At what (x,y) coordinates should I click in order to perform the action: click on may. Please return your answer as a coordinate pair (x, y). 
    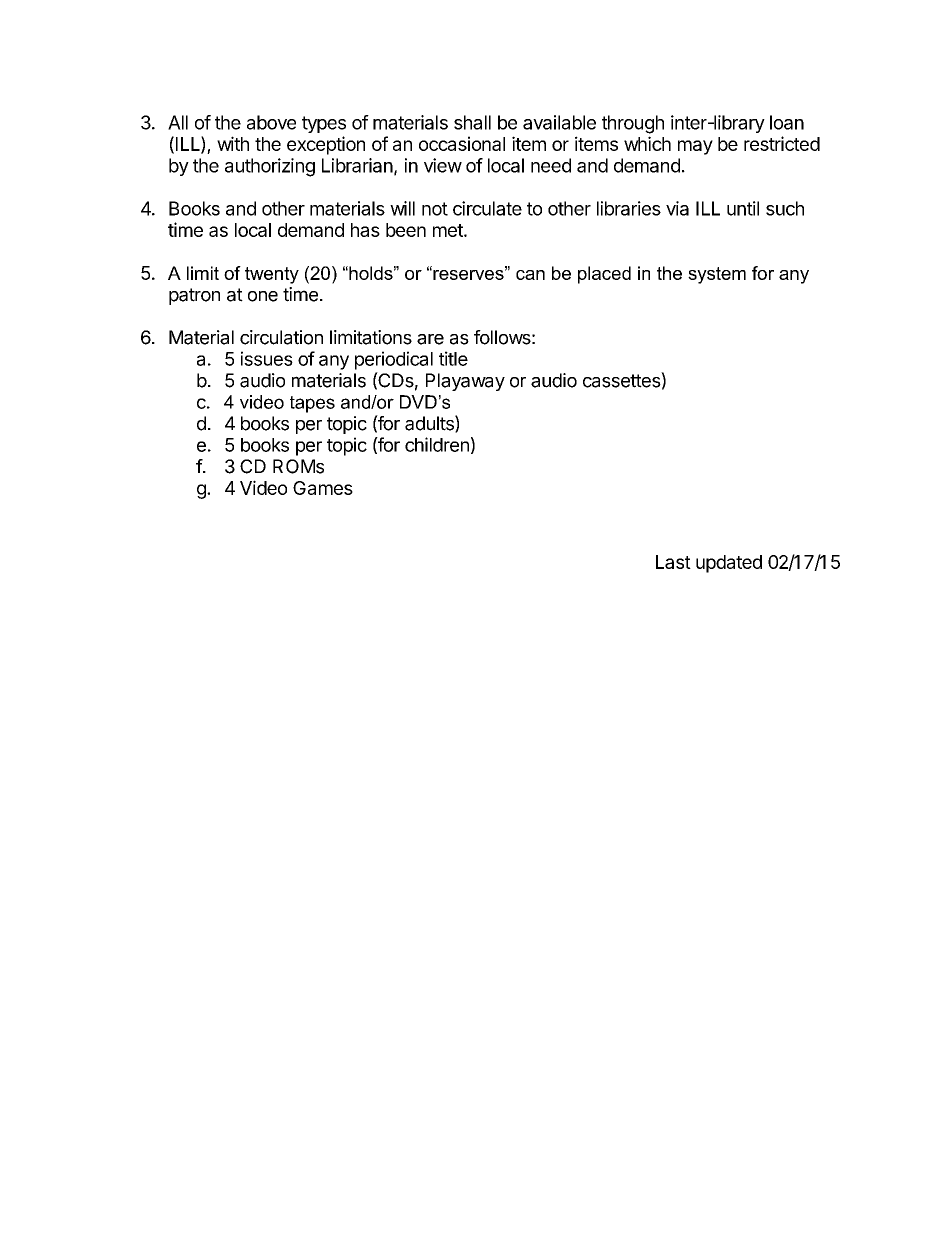
    Looking at the image, I should click on (695, 147).
